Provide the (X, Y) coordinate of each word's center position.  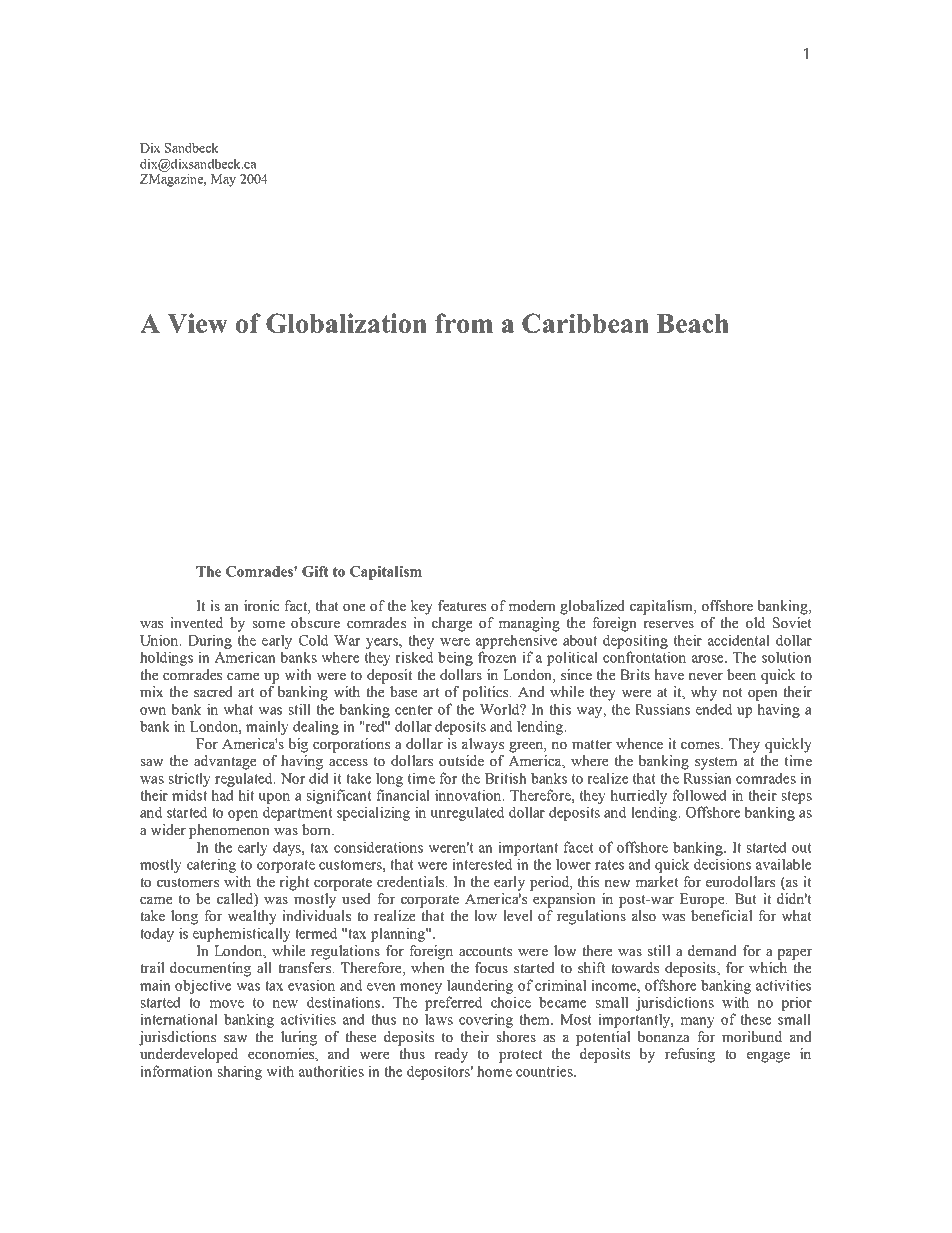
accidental (739, 640)
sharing (239, 1072)
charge (452, 624)
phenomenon (229, 831)
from (464, 323)
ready (451, 1055)
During (210, 641)
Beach (693, 323)
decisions (722, 864)
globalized (592, 607)
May (223, 180)
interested (482, 864)
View (197, 323)
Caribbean (585, 323)
